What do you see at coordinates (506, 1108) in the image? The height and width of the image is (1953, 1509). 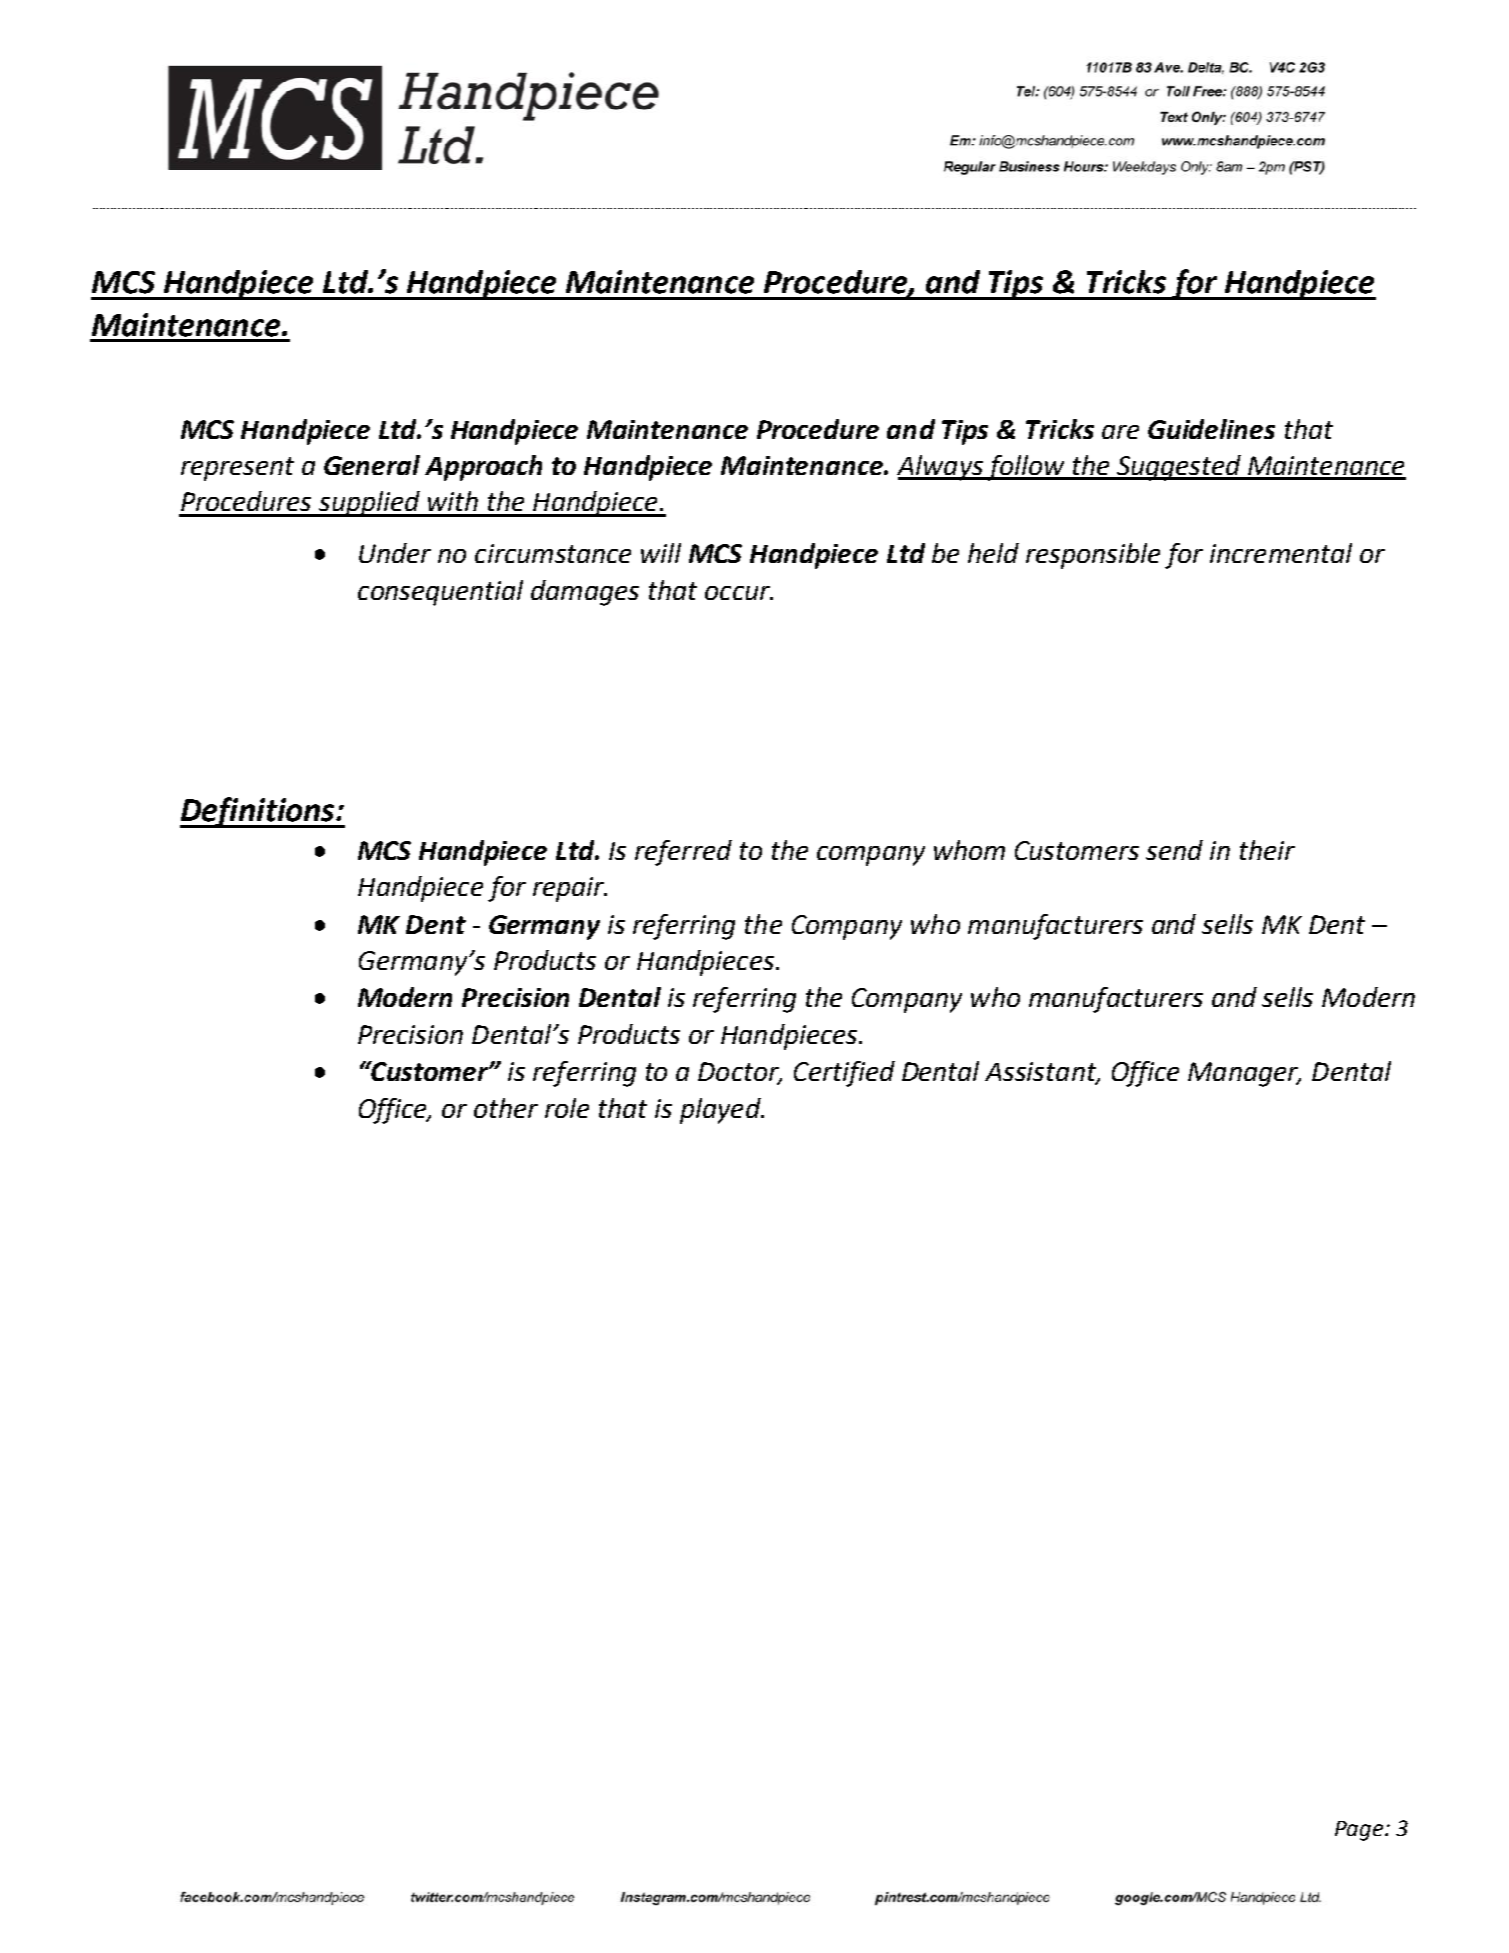 I see `other` at bounding box center [506, 1108].
